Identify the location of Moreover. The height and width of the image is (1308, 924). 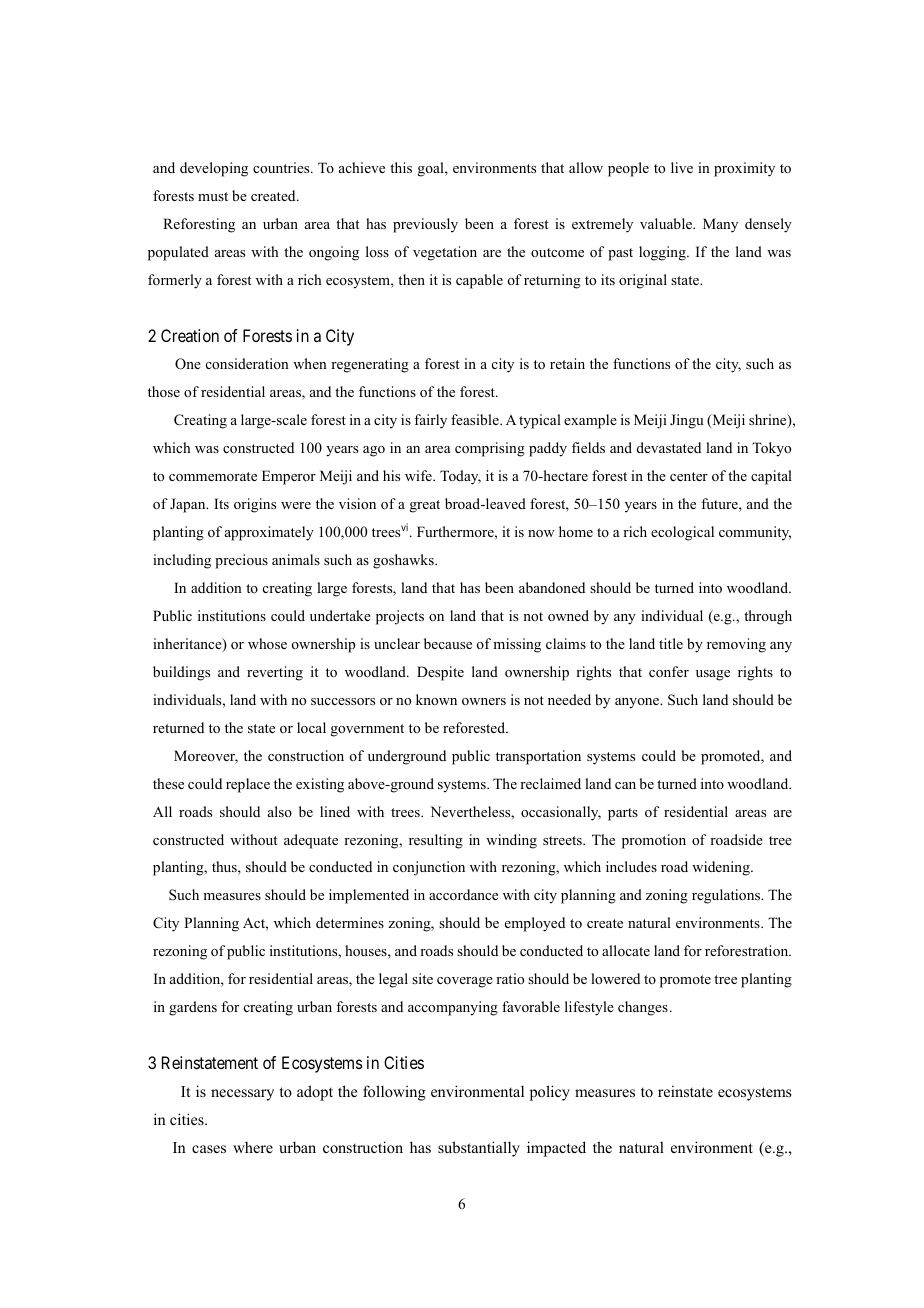
(206, 757).
